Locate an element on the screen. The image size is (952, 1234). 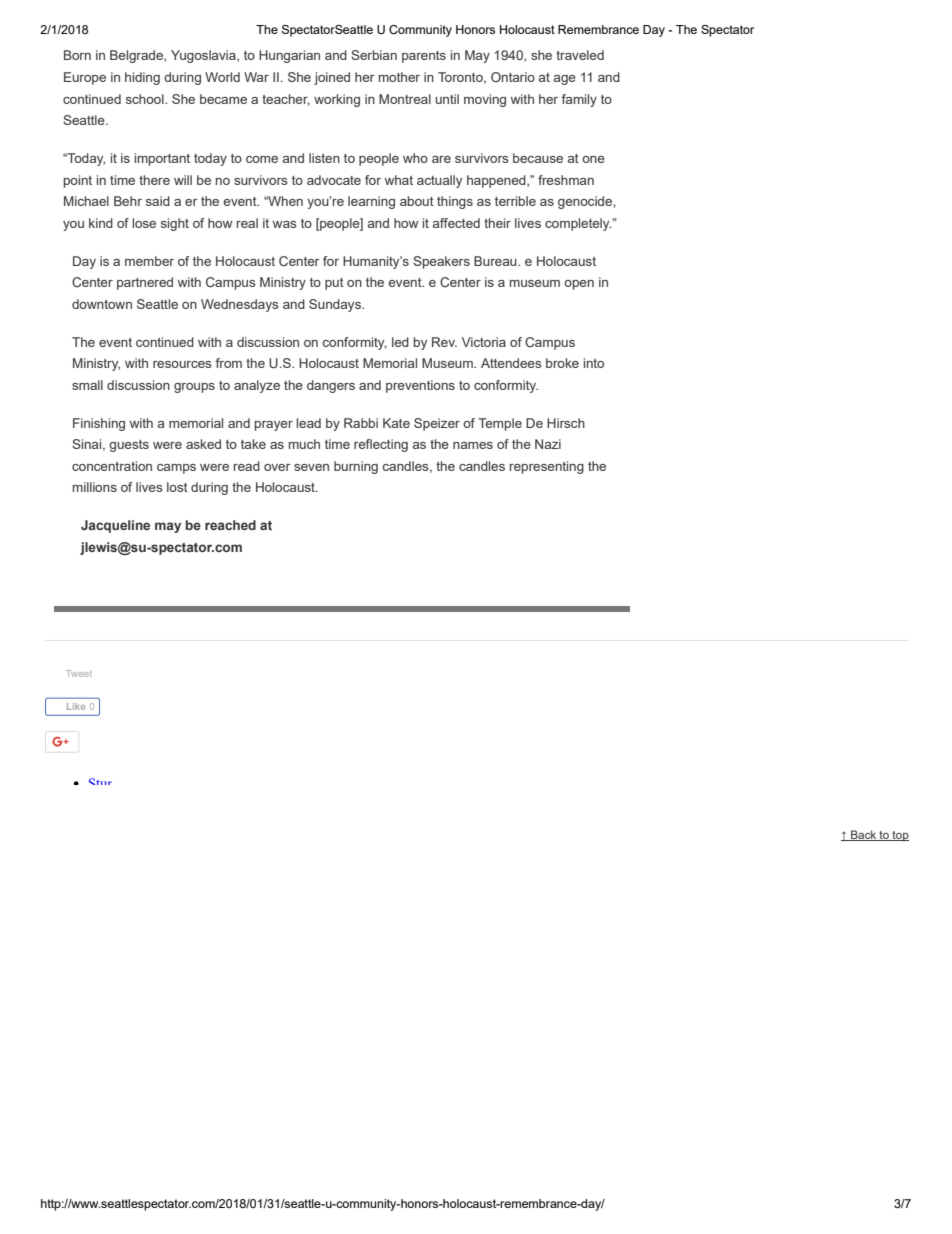
hiding is located at coordinates (142, 78).
